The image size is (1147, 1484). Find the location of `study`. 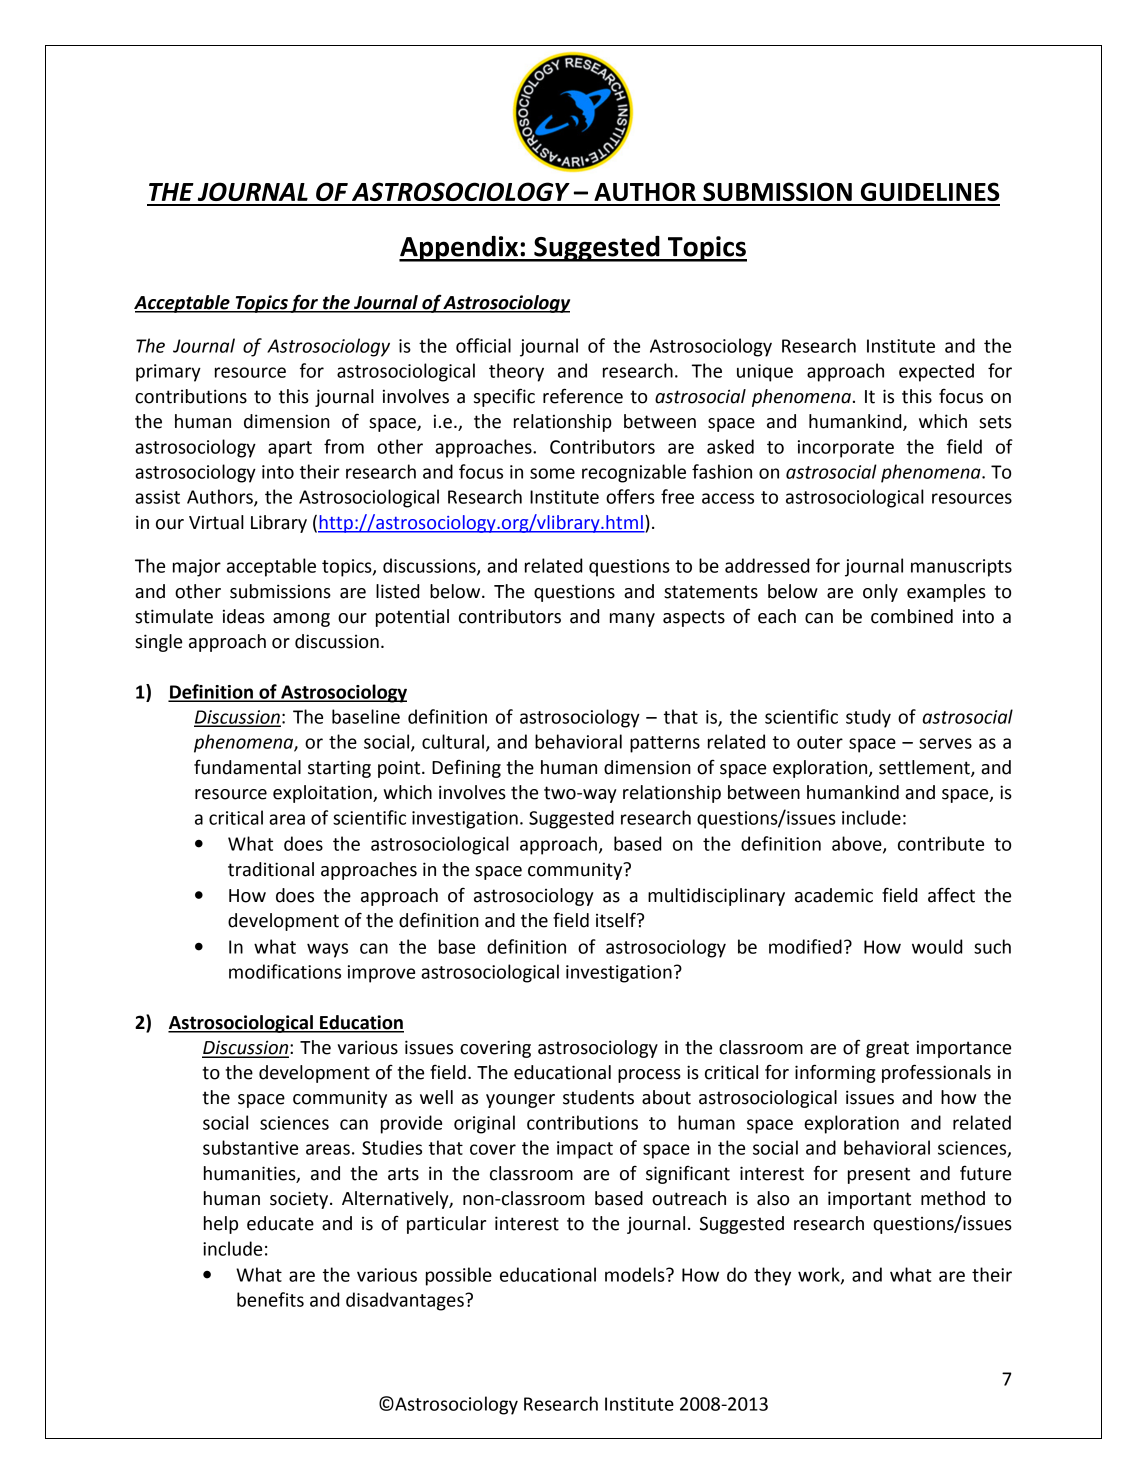

study is located at coordinates (868, 718).
